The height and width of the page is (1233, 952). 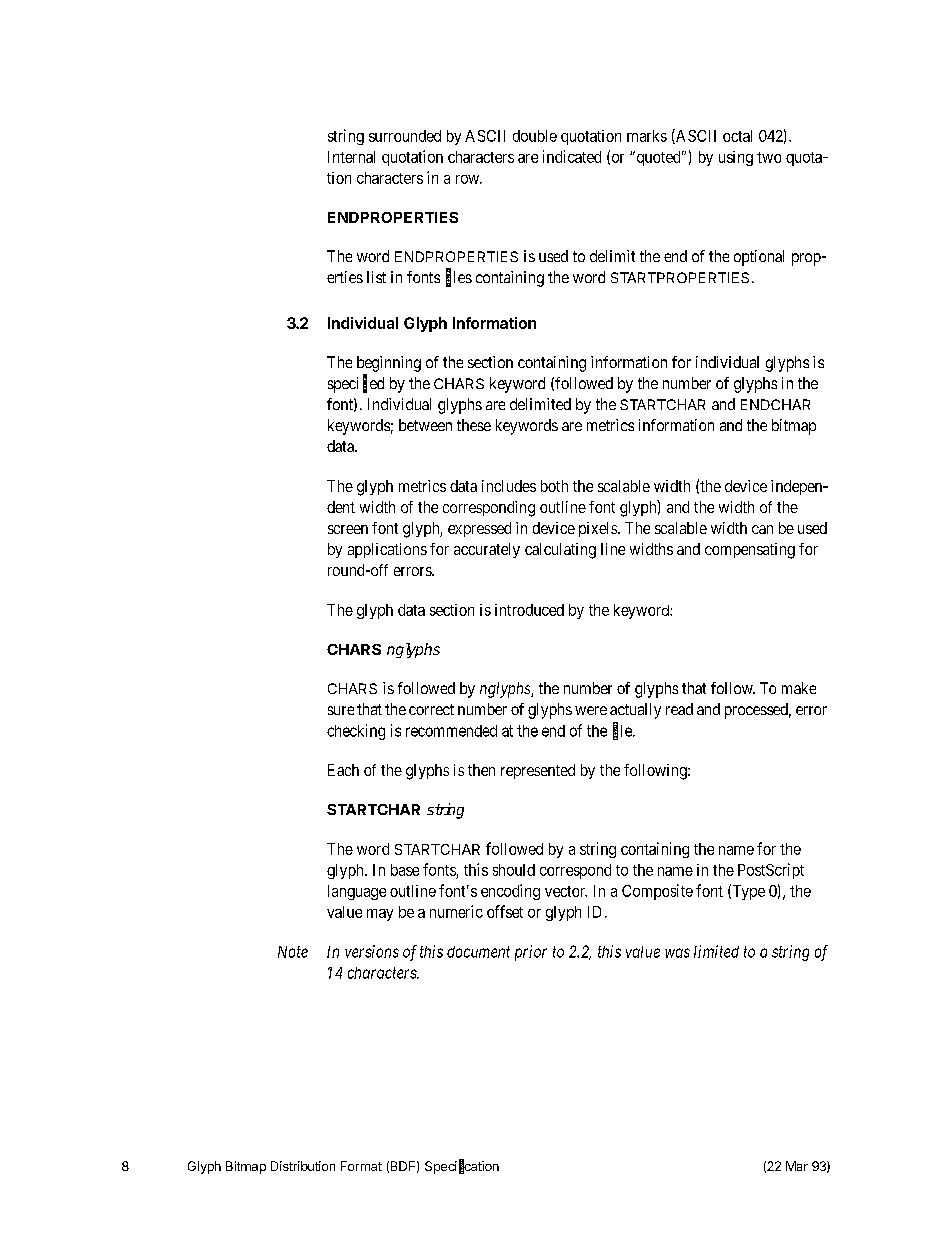 I want to click on Internal, so click(x=351, y=157).
